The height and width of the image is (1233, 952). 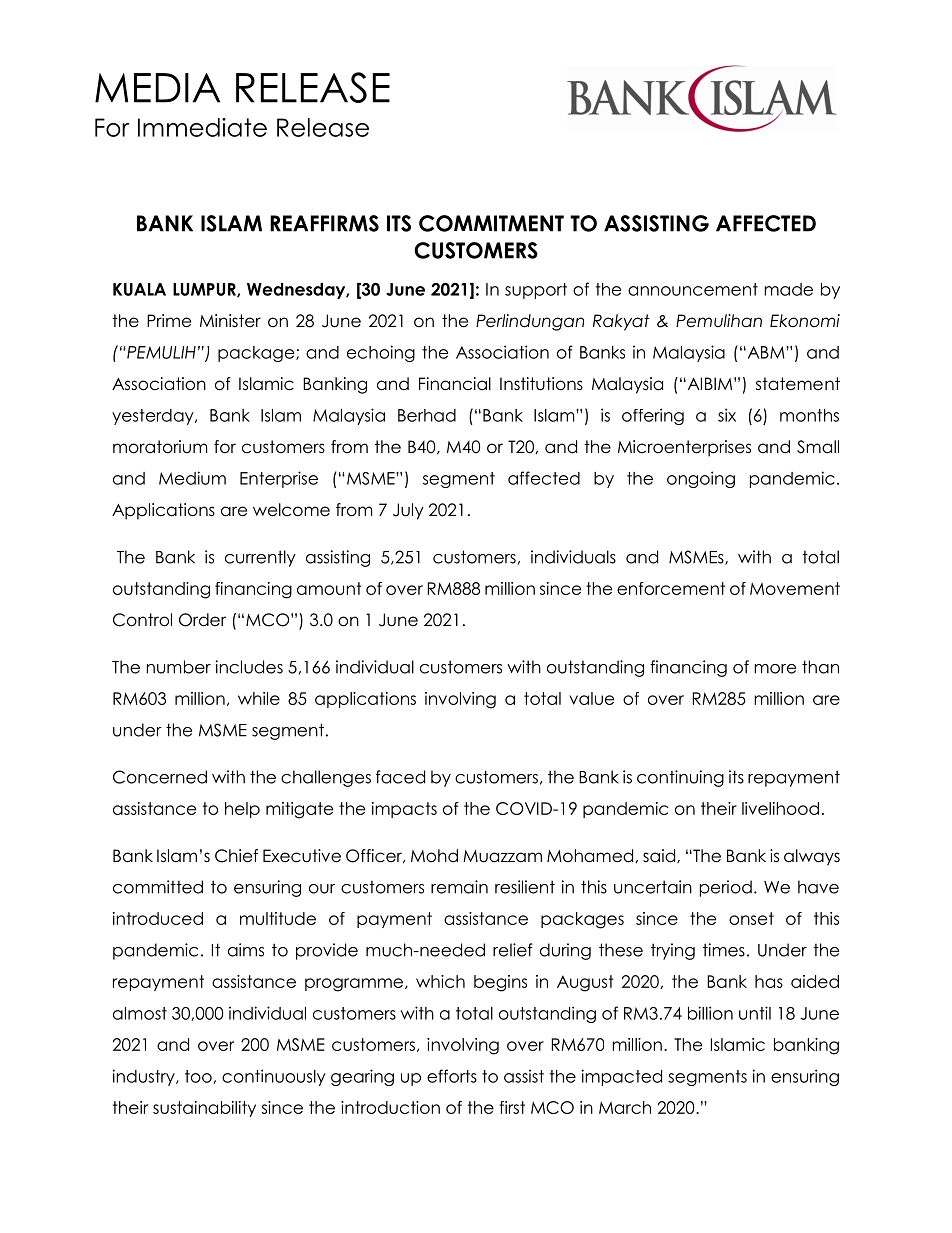 What do you see at coordinates (236, 856) in the image?
I see `Chief` at bounding box center [236, 856].
